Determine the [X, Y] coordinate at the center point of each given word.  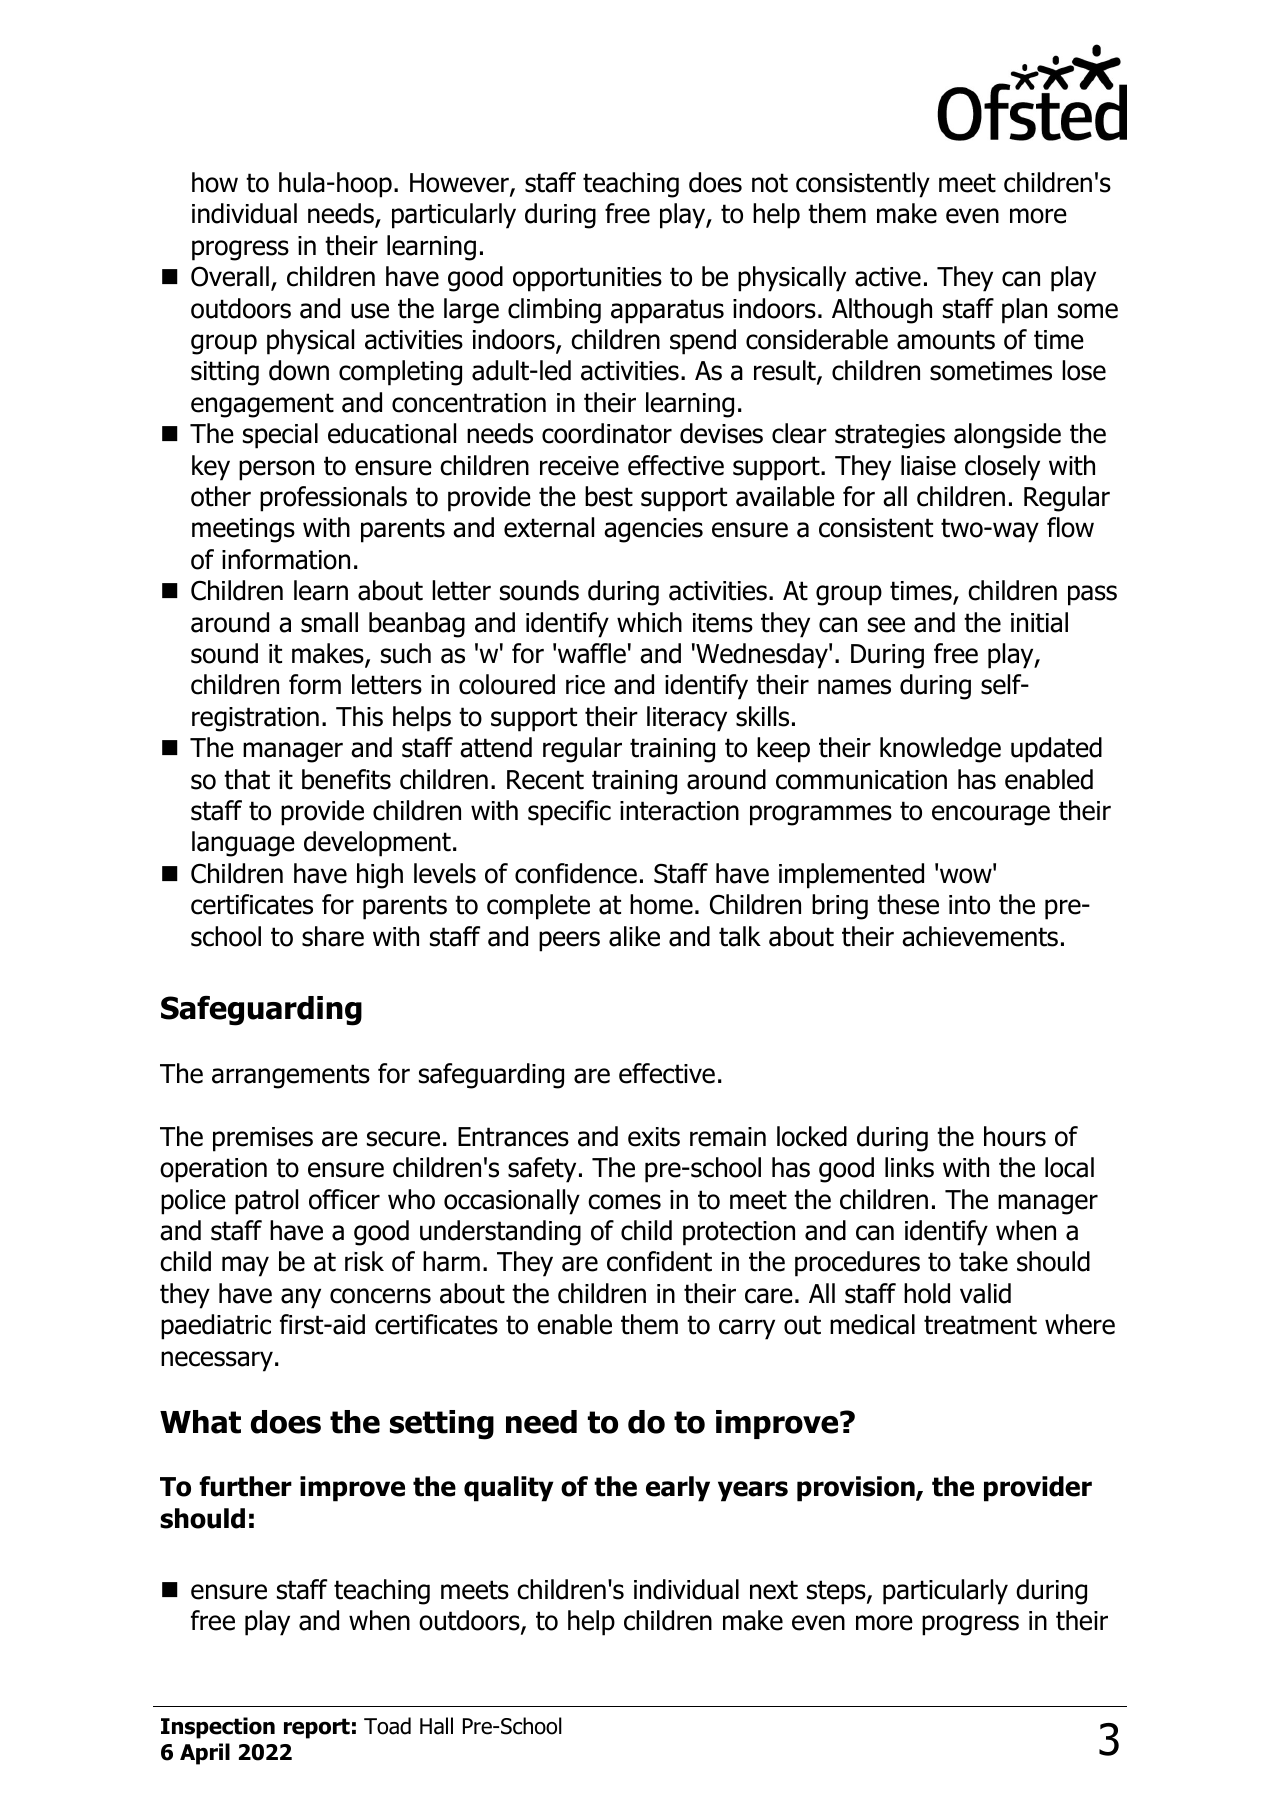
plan [1024, 311]
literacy [687, 719]
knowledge [940, 750]
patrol [266, 1202]
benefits [346, 779]
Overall [230, 276]
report [317, 1728]
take [983, 1261]
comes [624, 1202]
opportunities [587, 279]
